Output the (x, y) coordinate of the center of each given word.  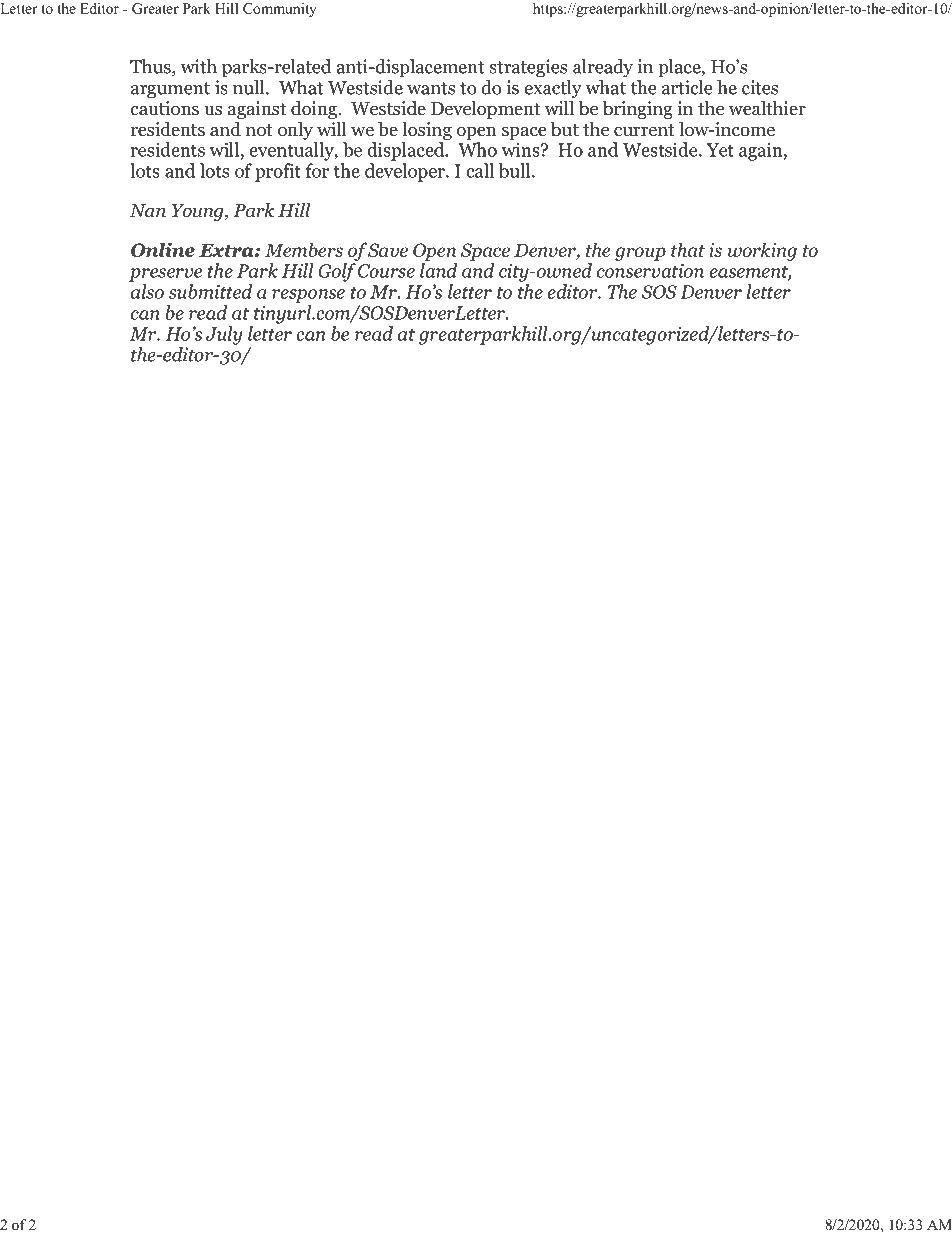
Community (280, 10)
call (480, 170)
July (224, 335)
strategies (528, 68)
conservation (650, 270)
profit (278, 172)
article (687, 87)
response (308, 296)
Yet (720, 150)
